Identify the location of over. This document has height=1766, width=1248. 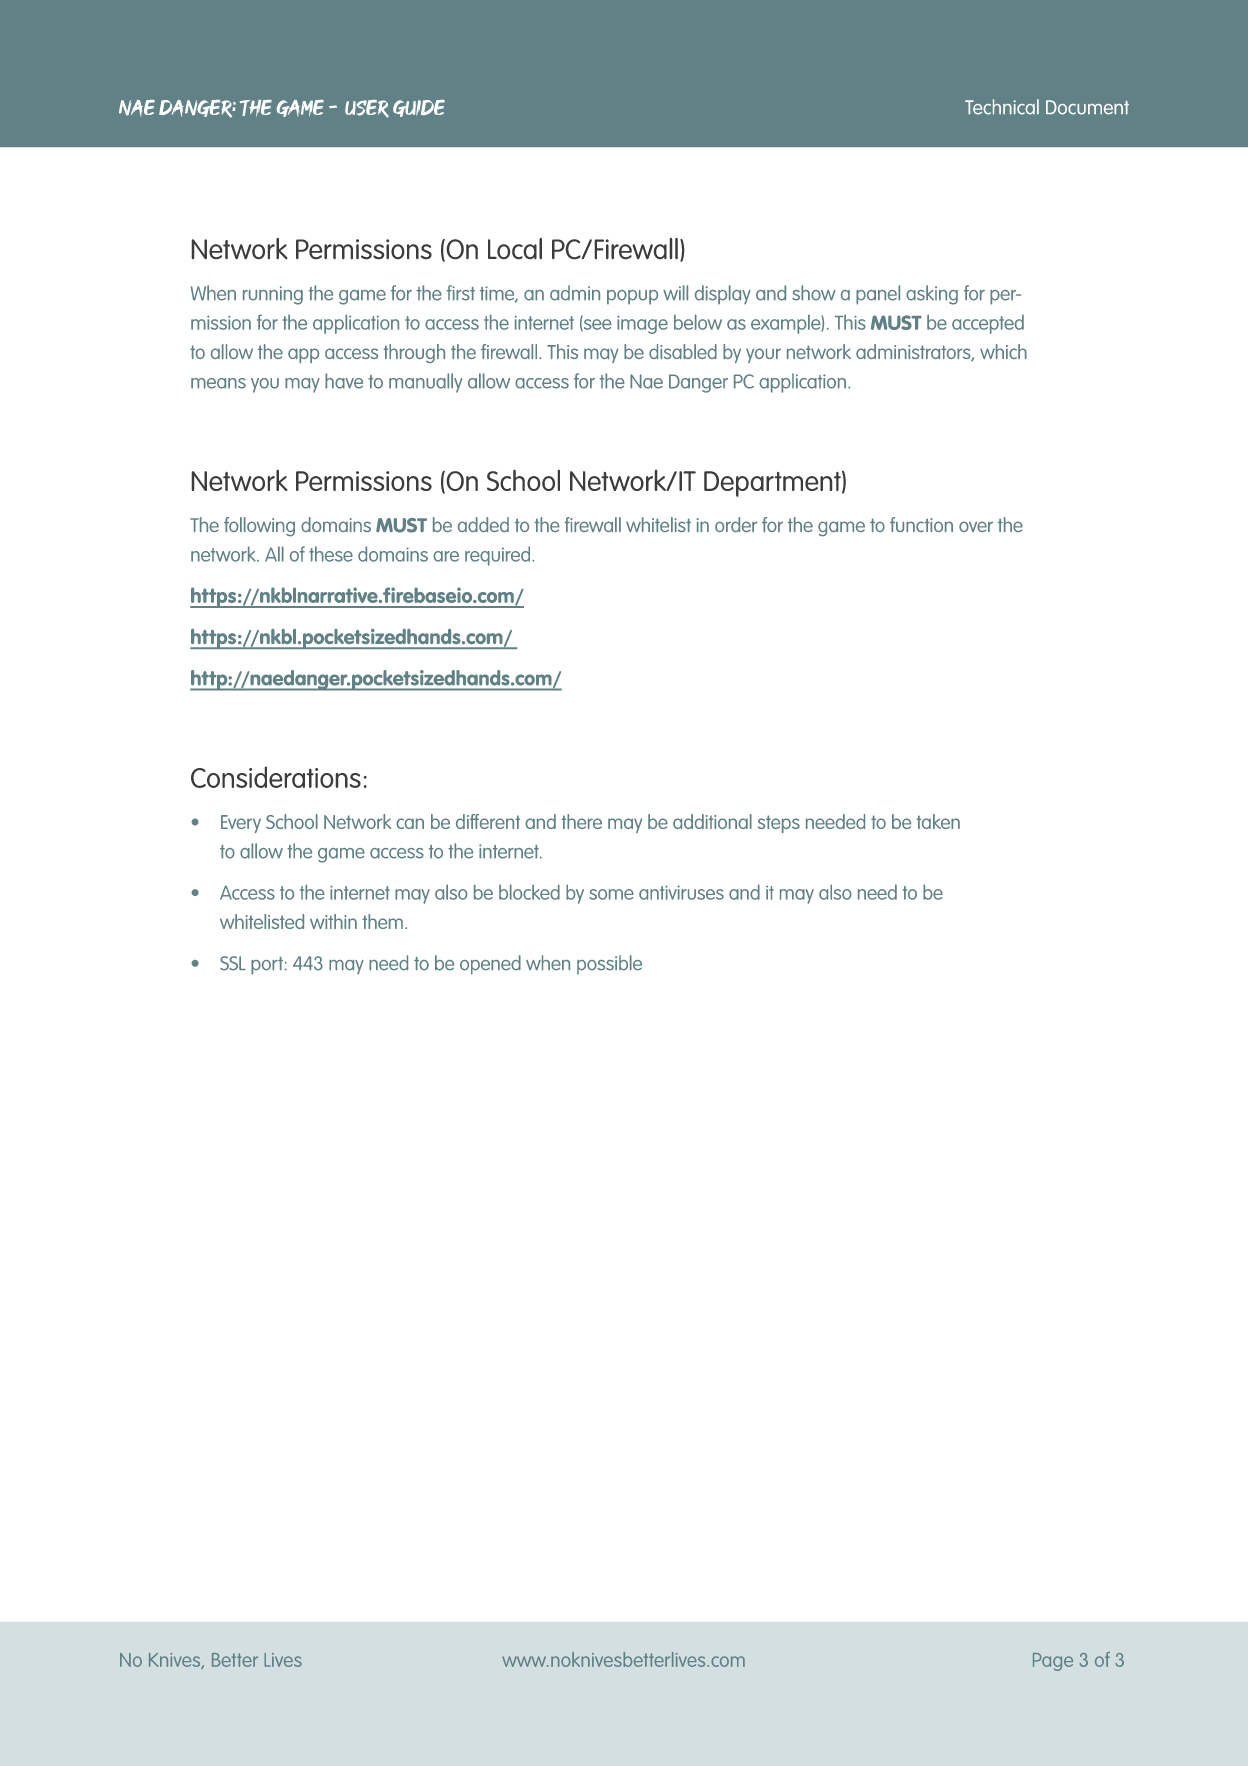
(976, 526).
